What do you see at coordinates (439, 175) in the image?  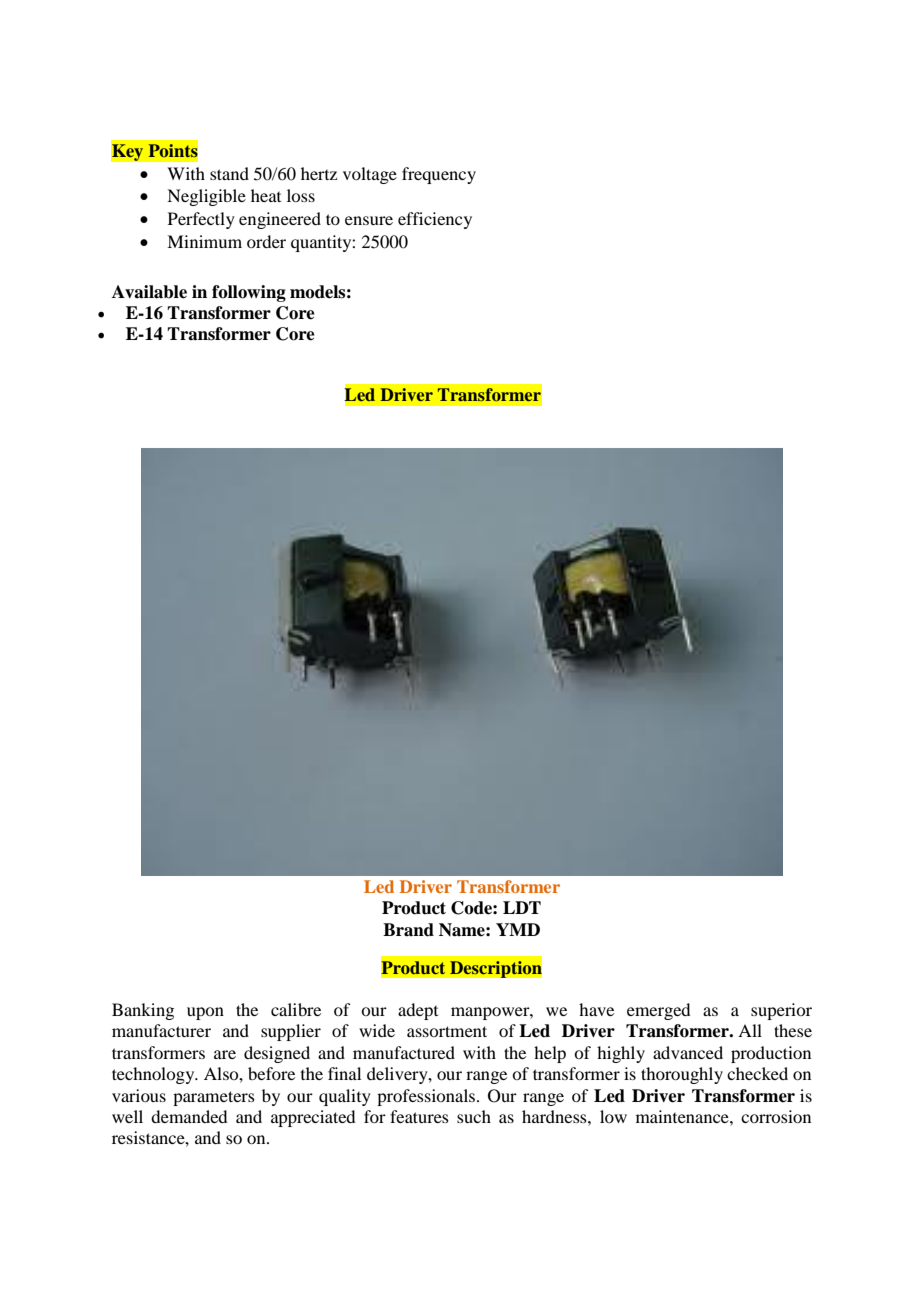 I see `frequency` at bounding box center [439, 175].
